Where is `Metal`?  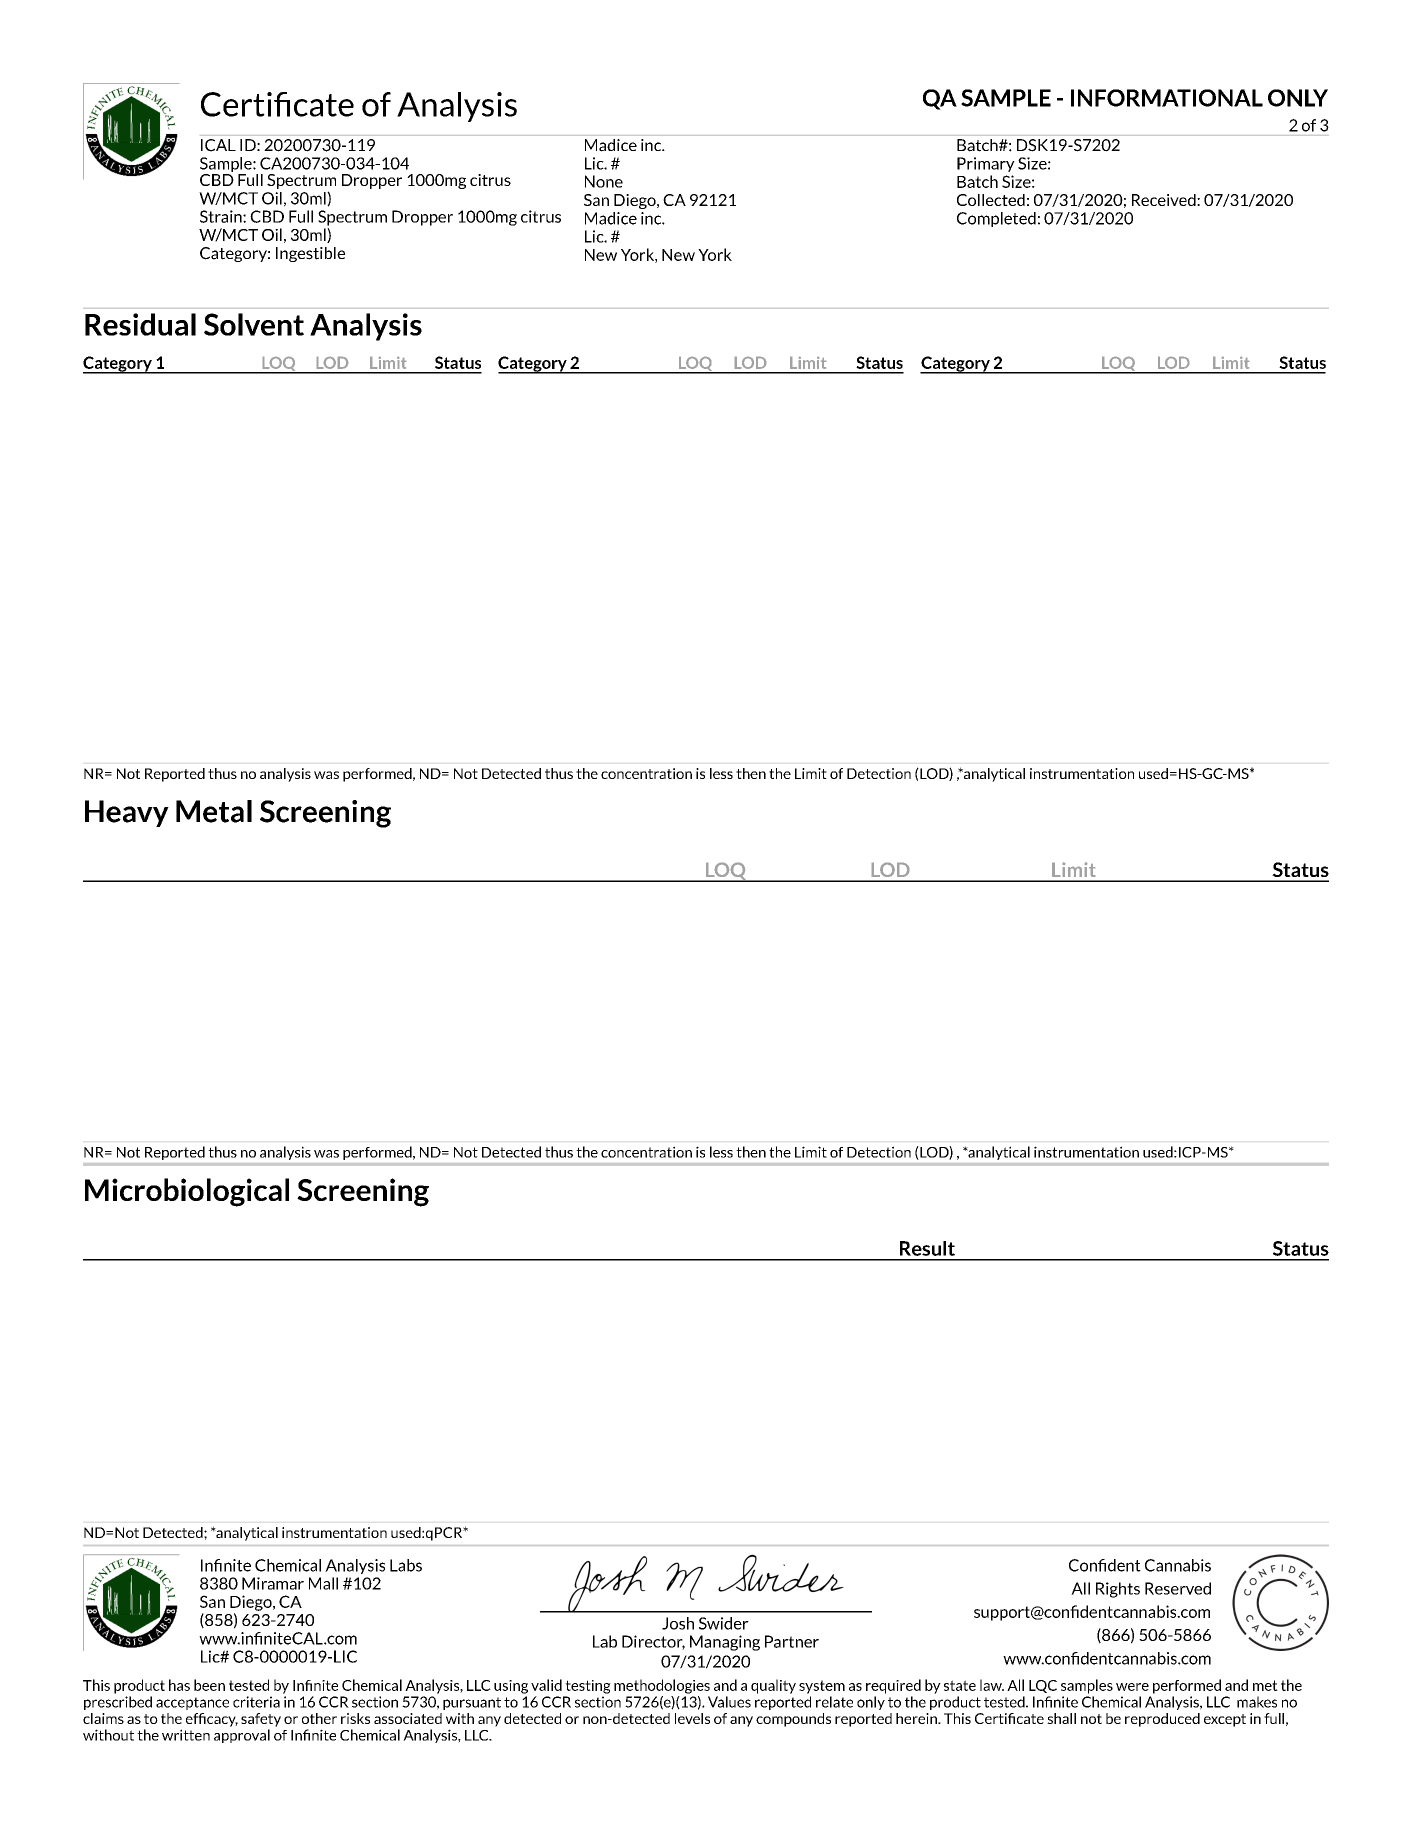 Metal is located at coordinates (214, 811).
